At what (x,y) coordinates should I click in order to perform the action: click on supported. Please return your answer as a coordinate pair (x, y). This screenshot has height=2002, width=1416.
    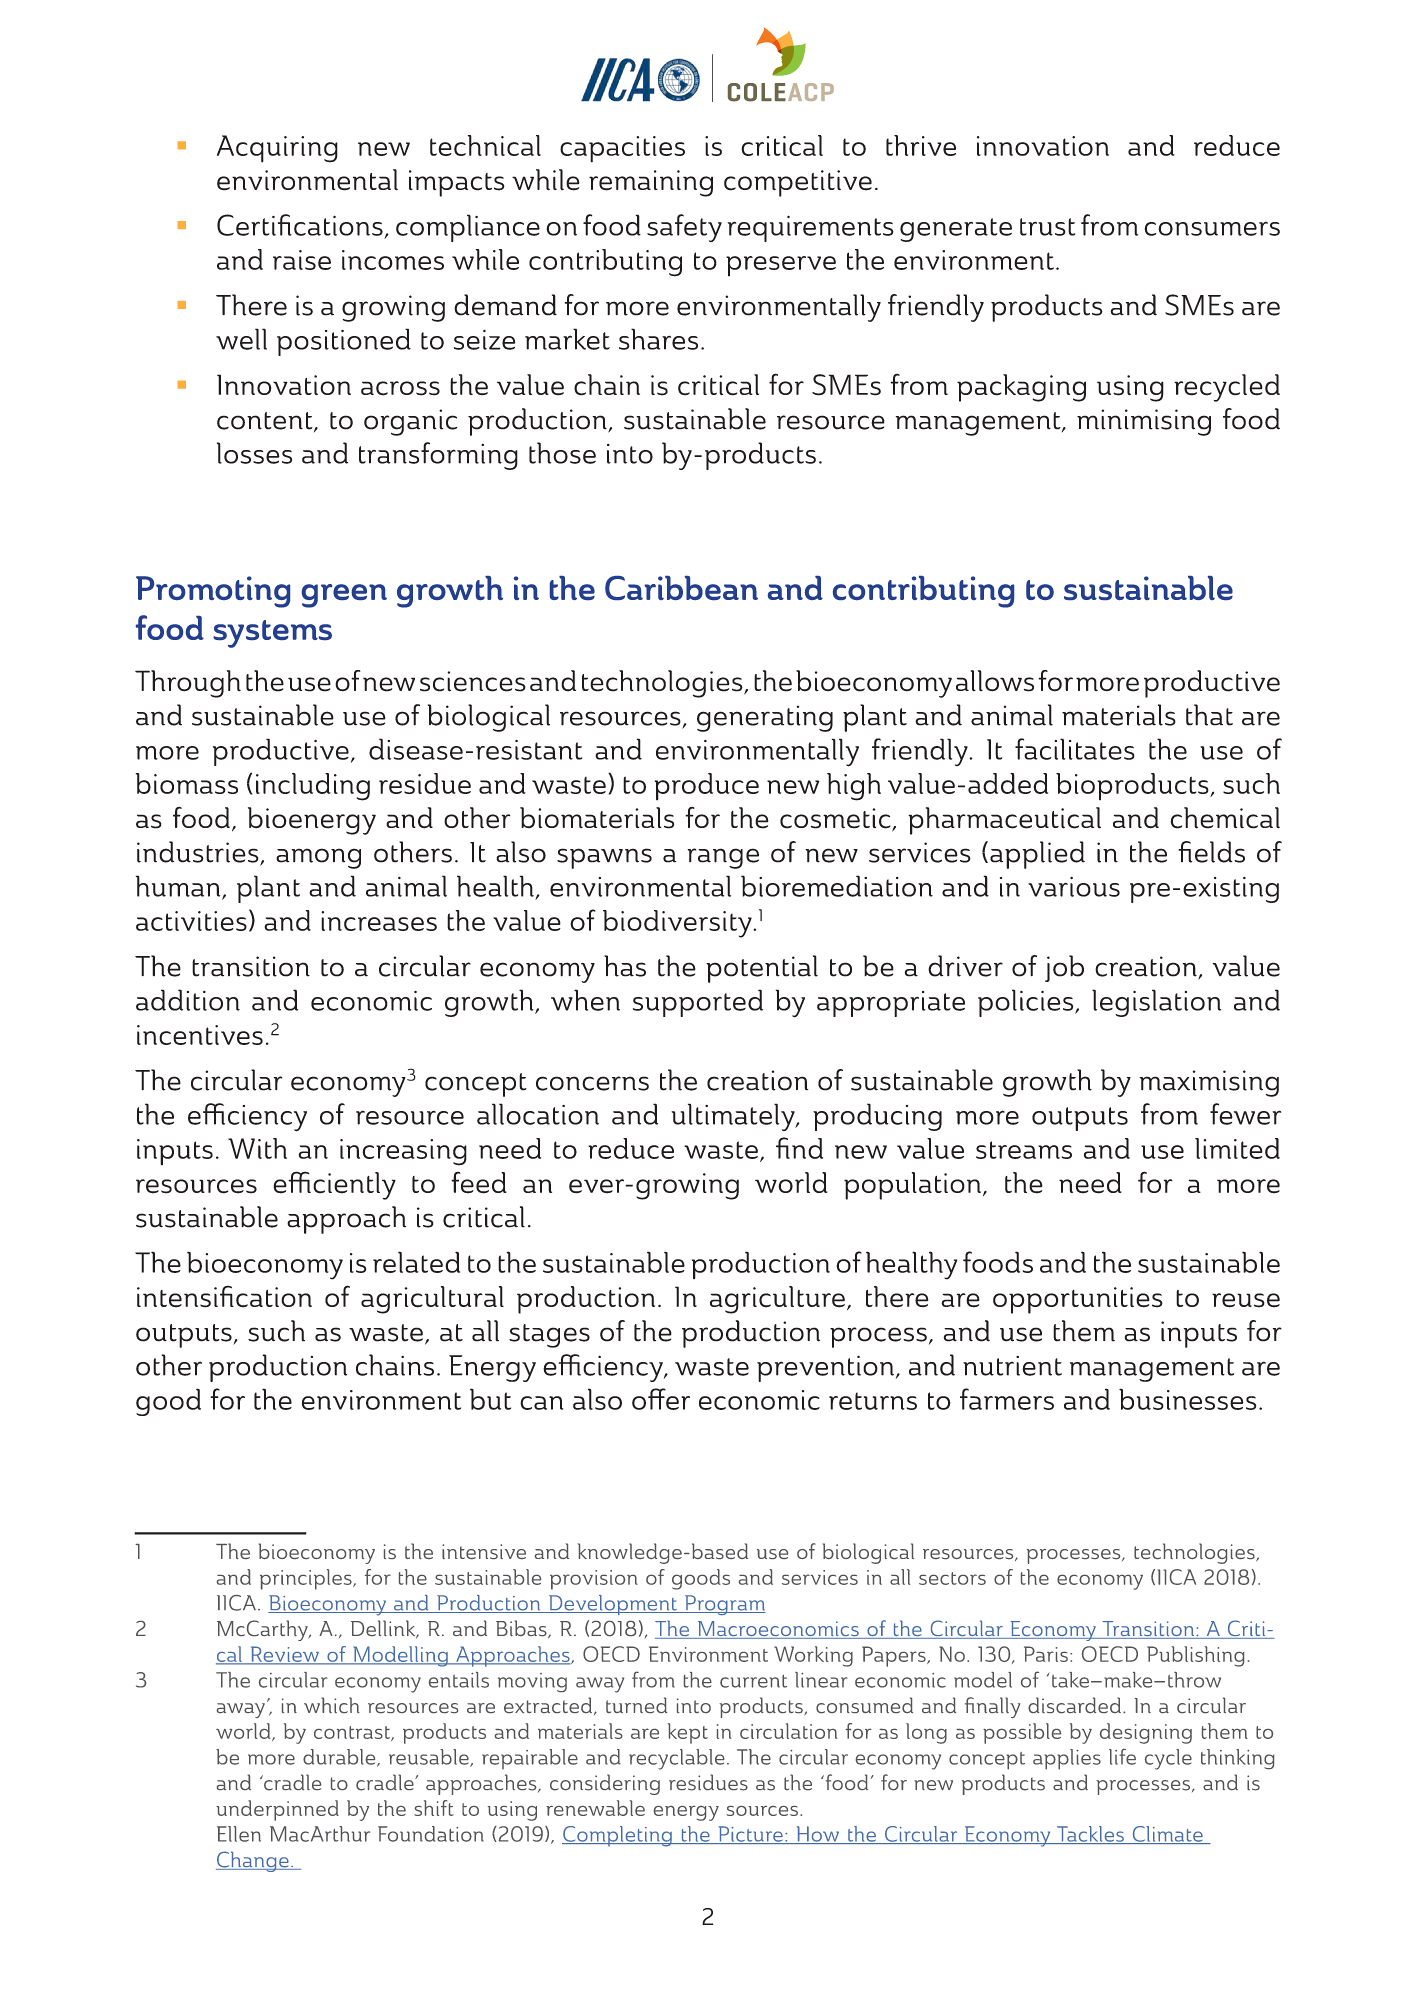
    Looking at the image, I should click on (698, 1003).
